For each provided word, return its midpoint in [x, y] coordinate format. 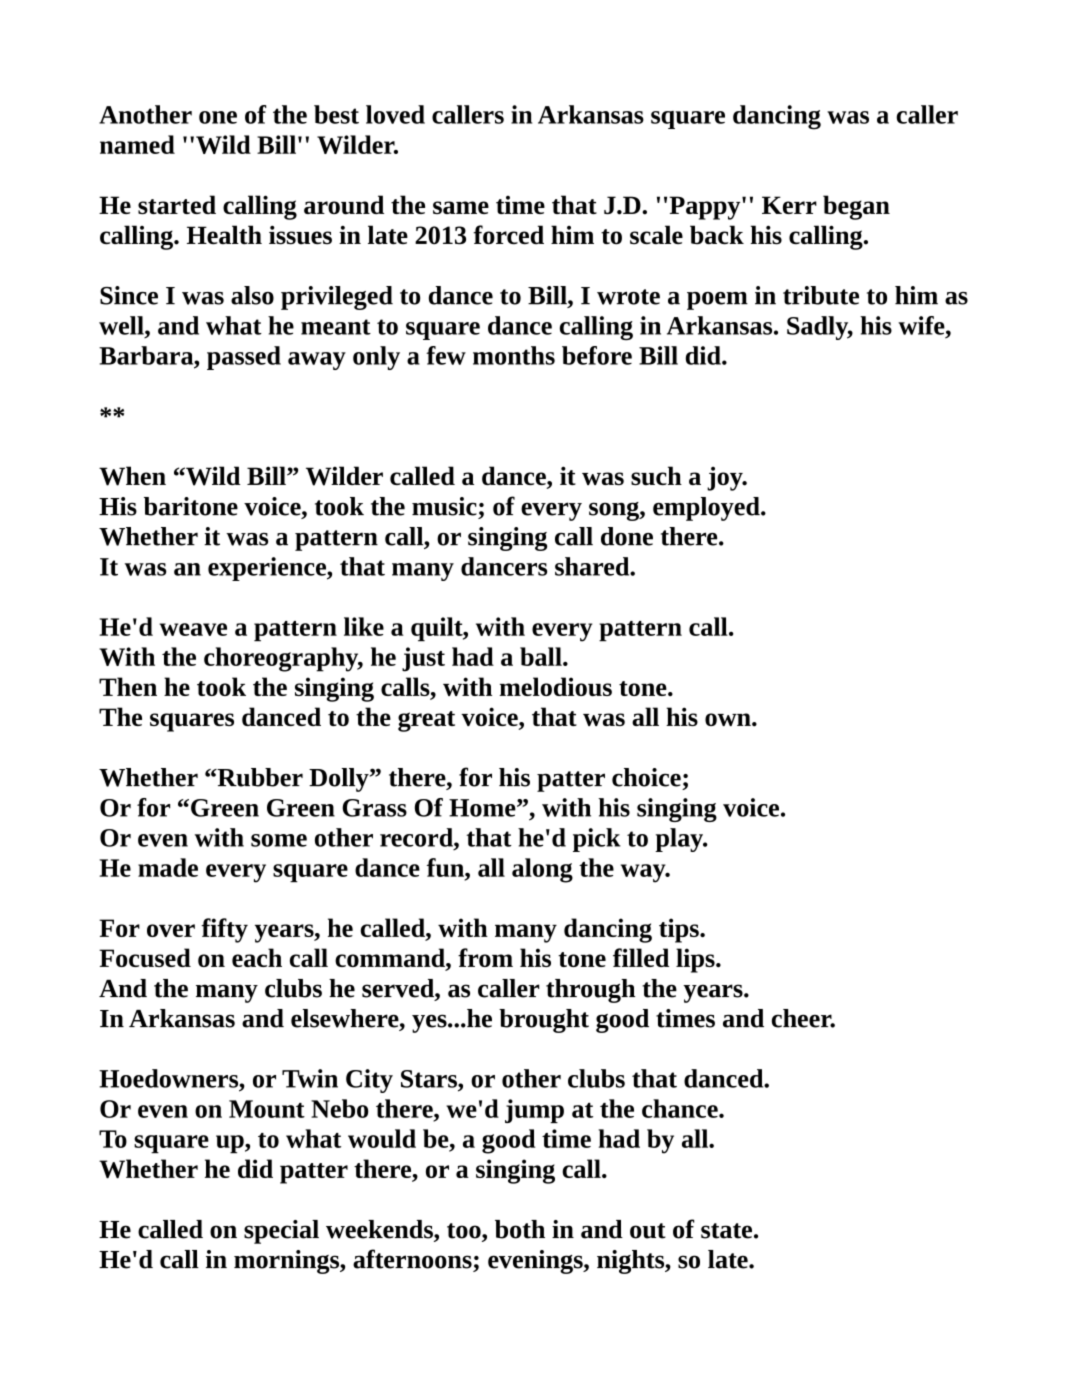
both [520, 1229]
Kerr [789, 205]
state [726, 1231]
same [461, 207]
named [137, 144]
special [281, 1232]
